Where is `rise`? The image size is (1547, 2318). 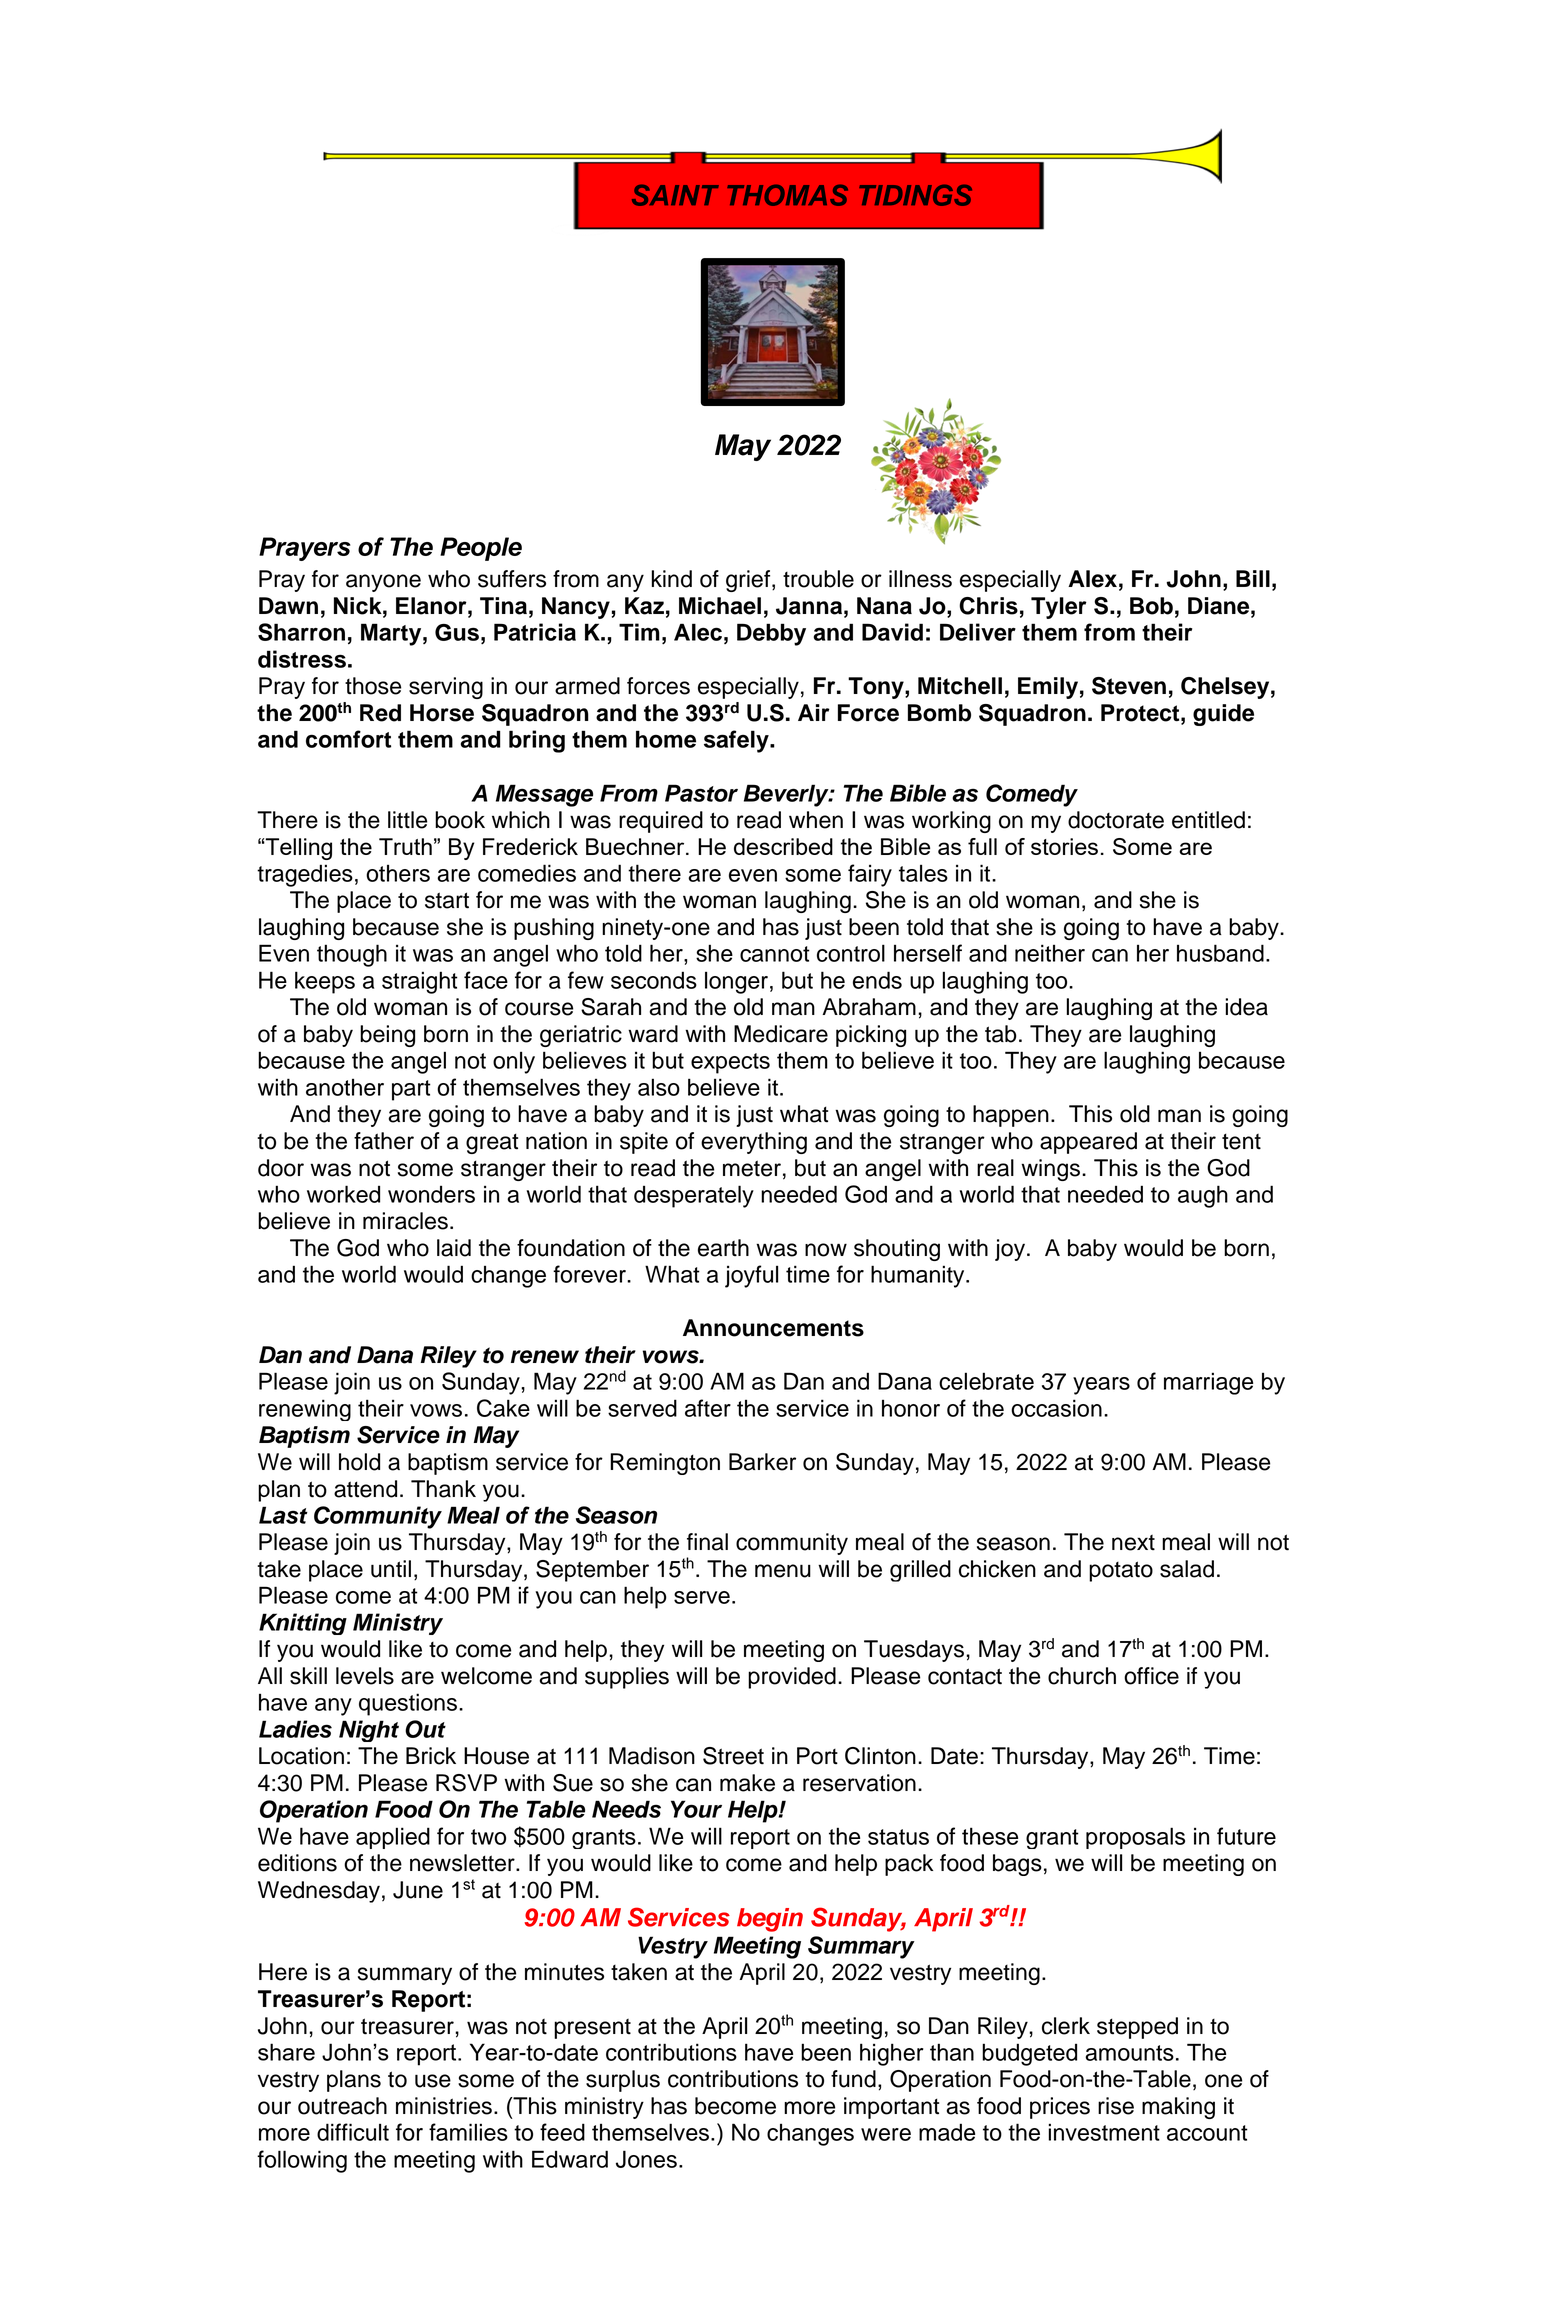
rise is located at coordinates (1116, 2106).
